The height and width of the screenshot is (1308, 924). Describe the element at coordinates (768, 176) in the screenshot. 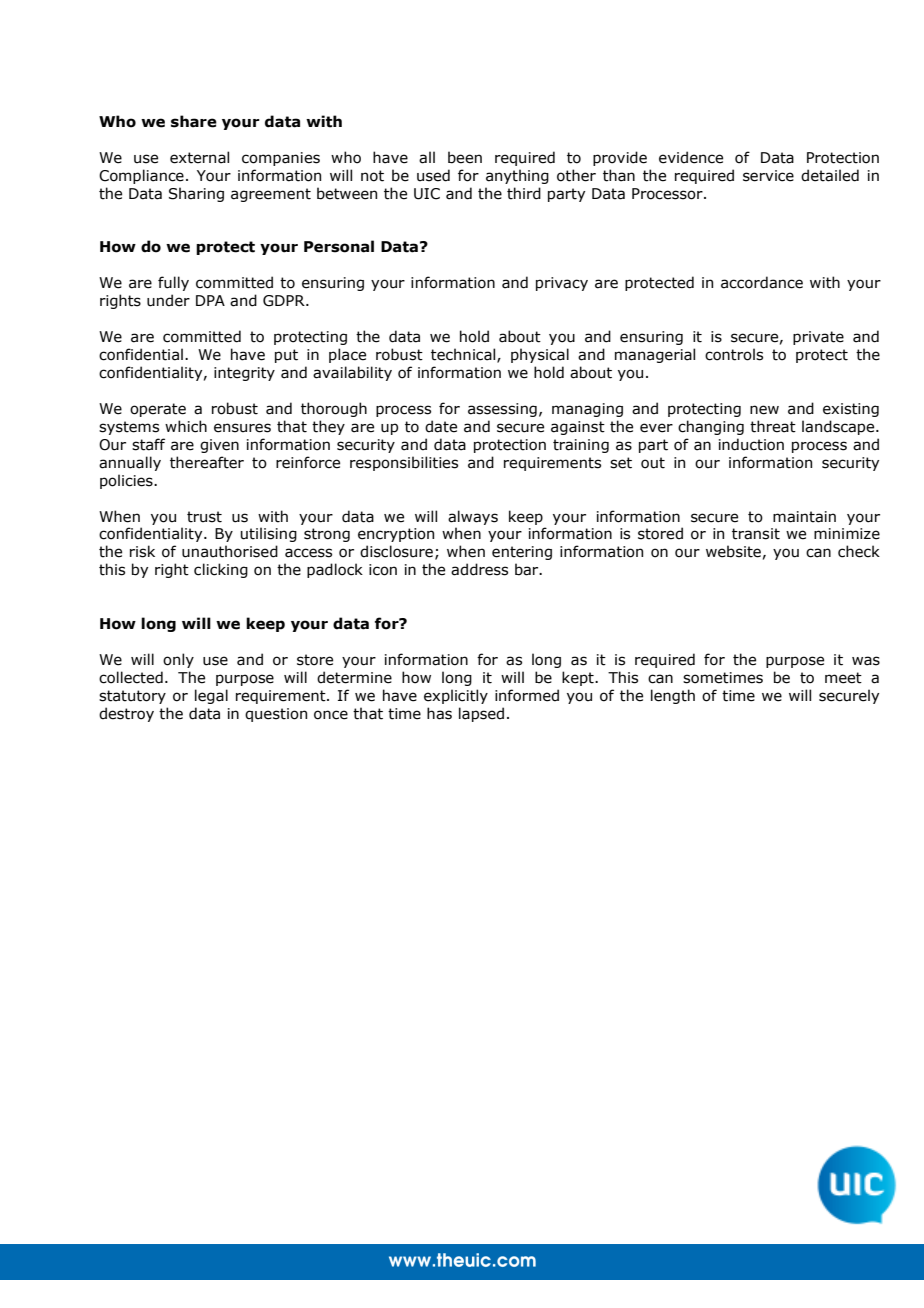

I see `service` at that location.
